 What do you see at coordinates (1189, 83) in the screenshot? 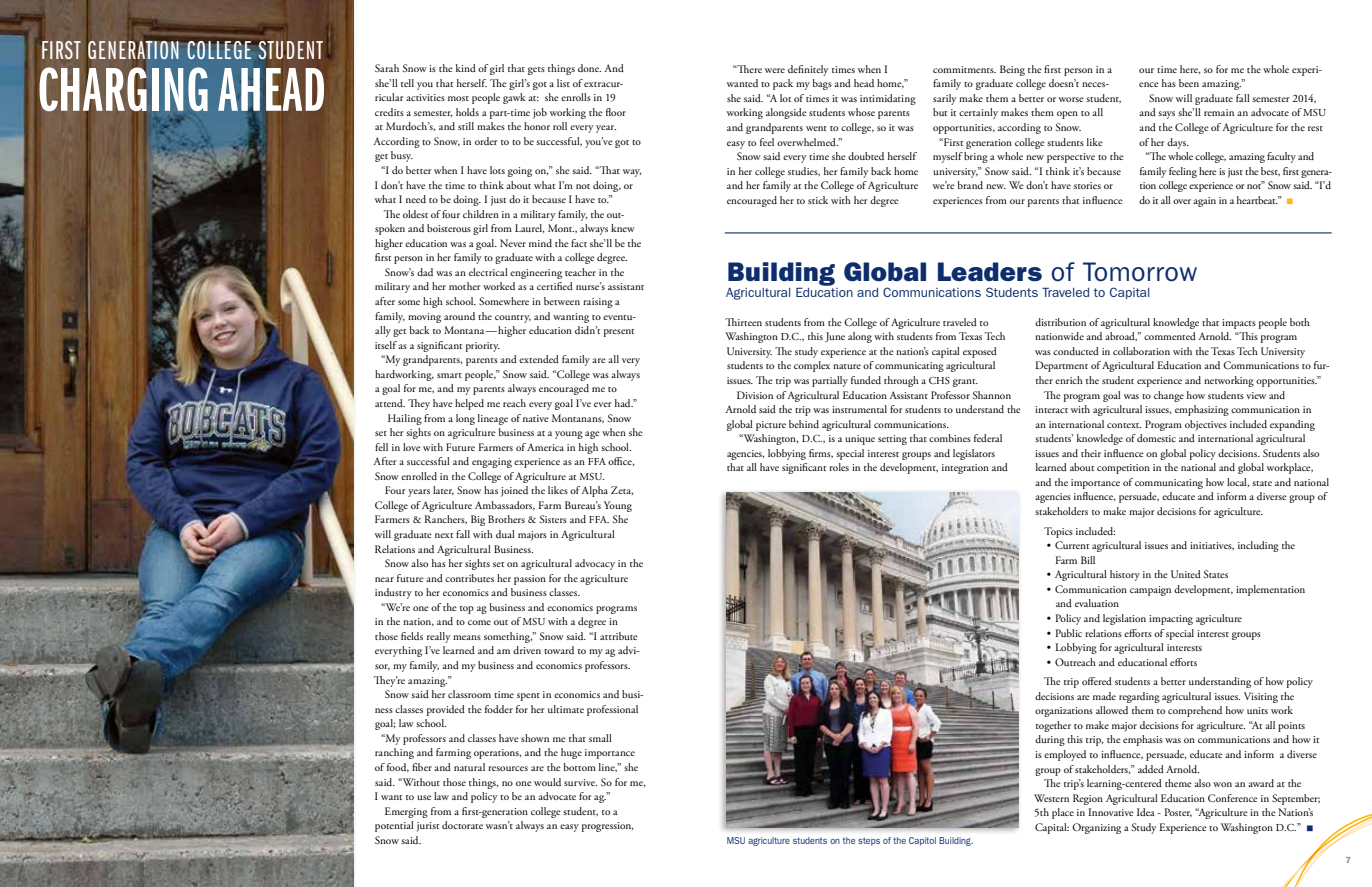
I see `been` at bounding box center [1189, 83].
